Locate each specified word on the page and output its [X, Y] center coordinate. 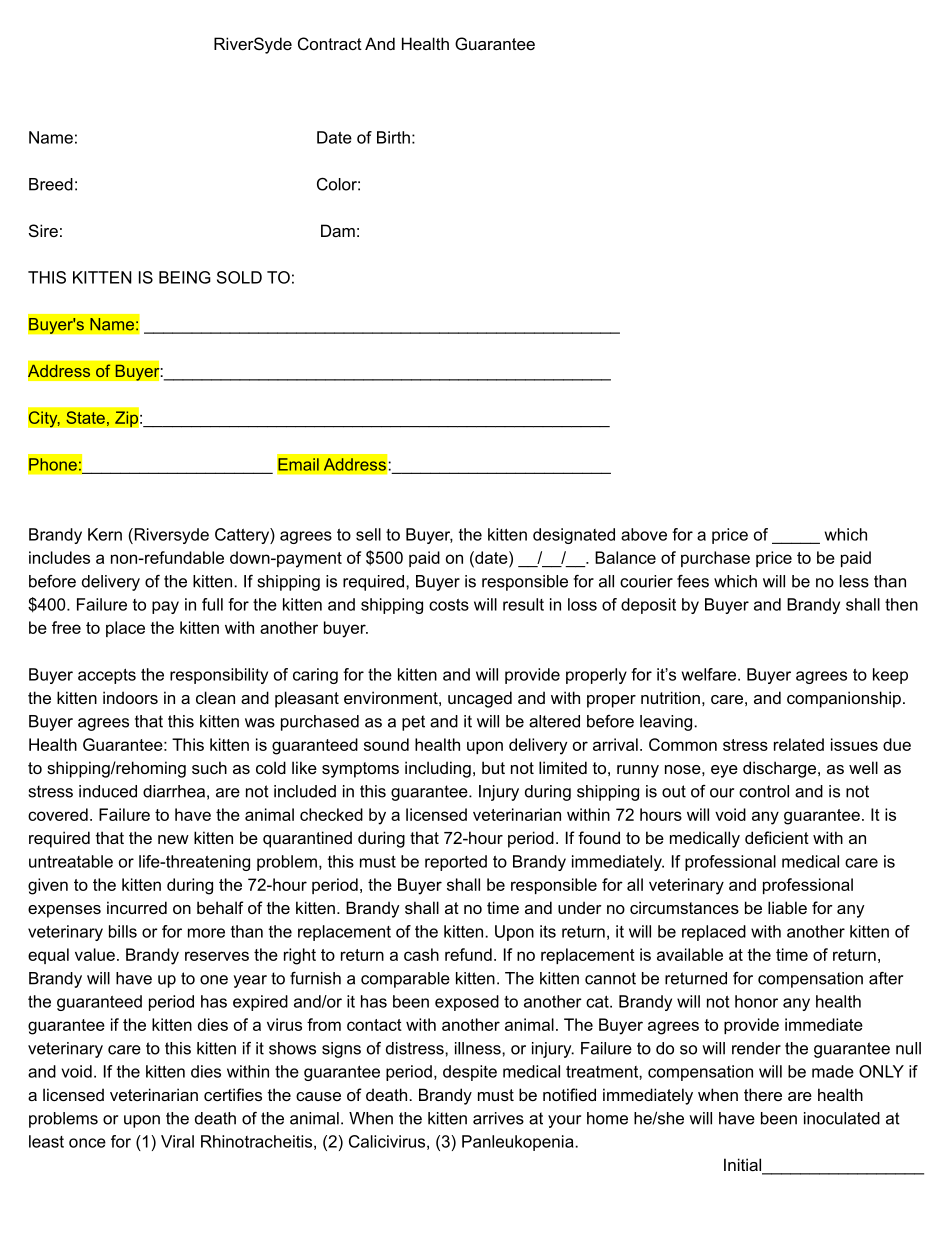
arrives [498, 1118]
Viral [177, 1141]
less [854, 581]
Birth [393, 137]
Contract [330, 43]
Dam [338, 230]
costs [449, 605]
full [212, 604]
